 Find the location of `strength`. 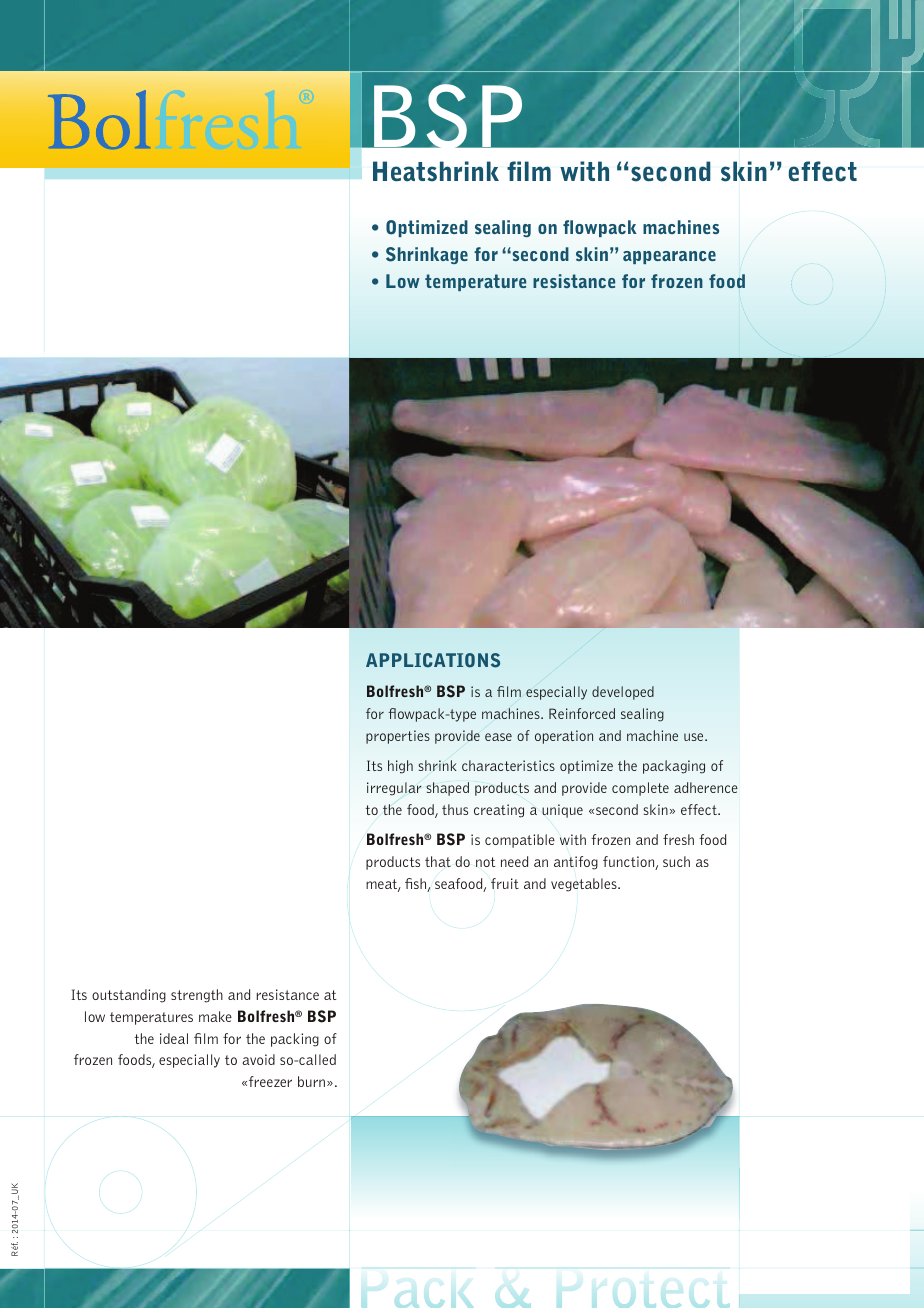

strength is located at coordinates (197, 996).
